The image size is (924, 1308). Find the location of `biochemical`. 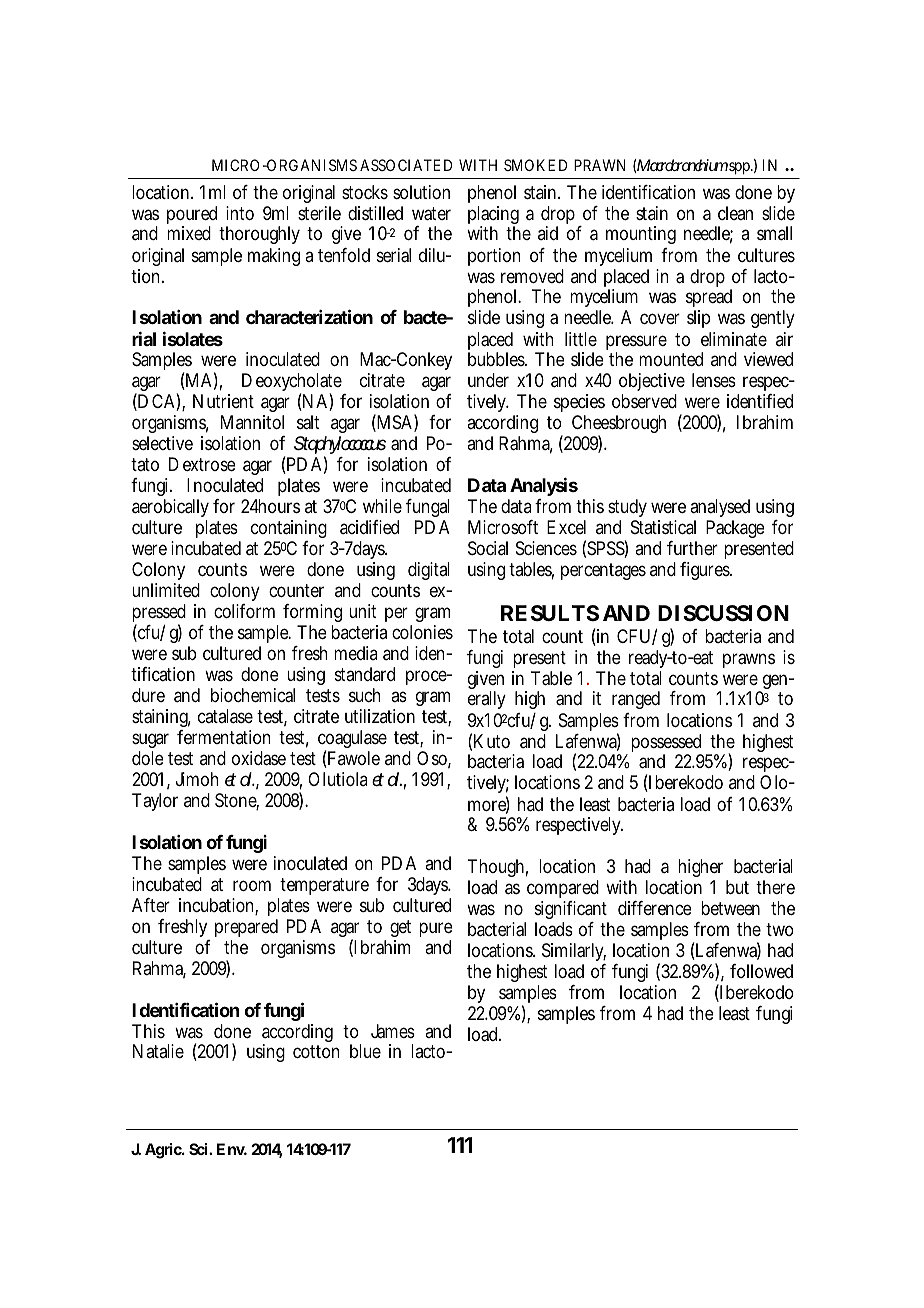

biochemical is located at coordinates (253, 695).
